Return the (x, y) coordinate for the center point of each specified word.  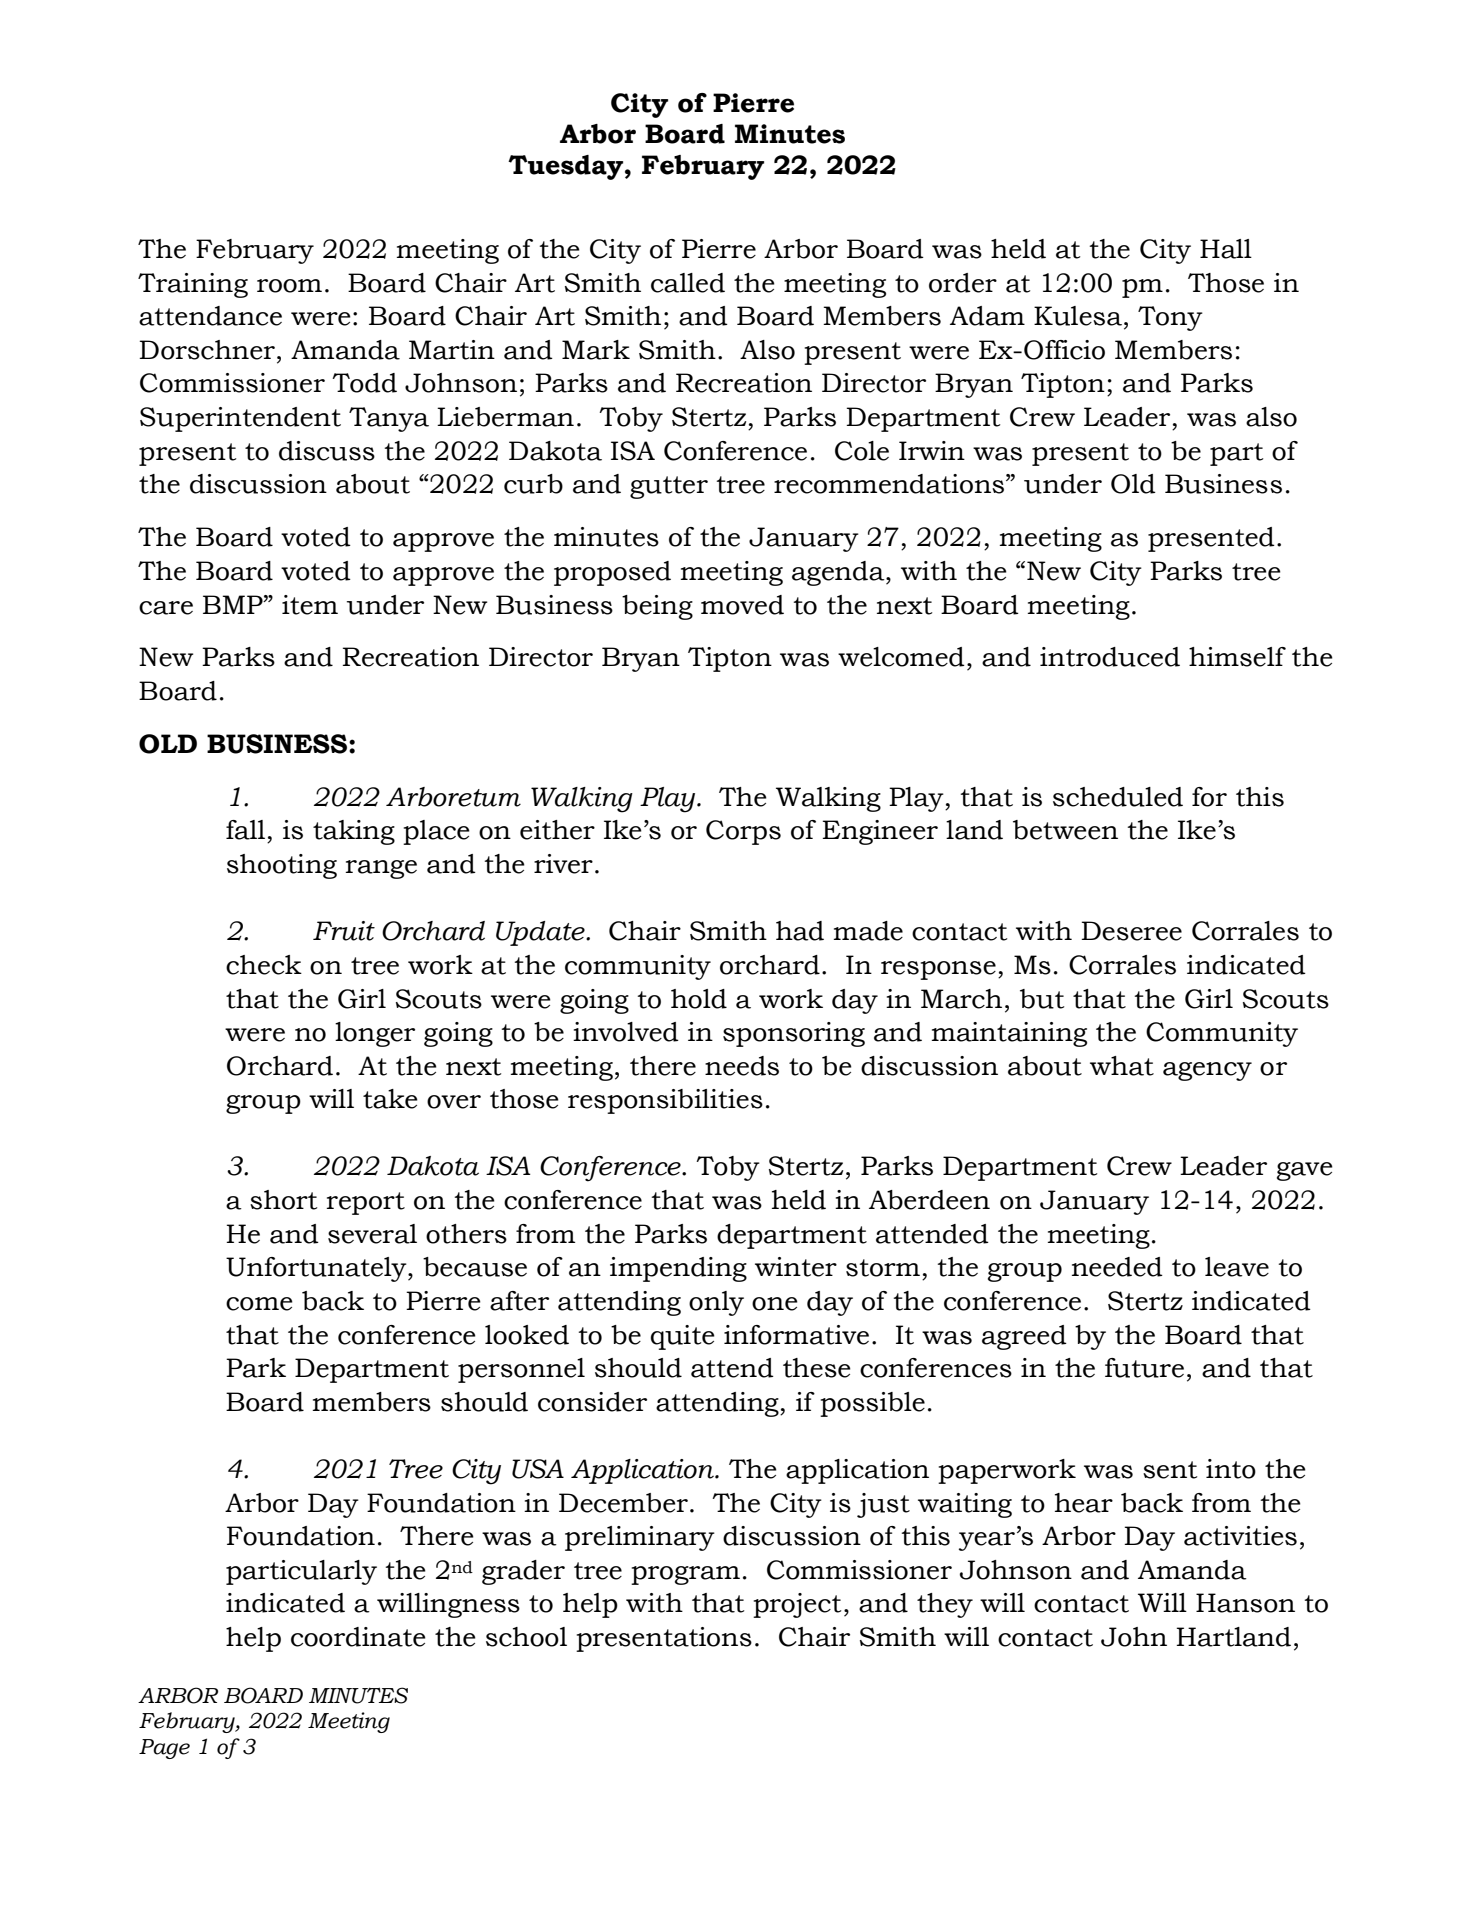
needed (1117, 1267)
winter (796, 1267)
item (310, 605)
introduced (1110, 657)
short (283, 1200)
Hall (1226, 249)
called (688, 283)
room (289, 286)
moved (742, 605)
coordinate (358, 1637)
